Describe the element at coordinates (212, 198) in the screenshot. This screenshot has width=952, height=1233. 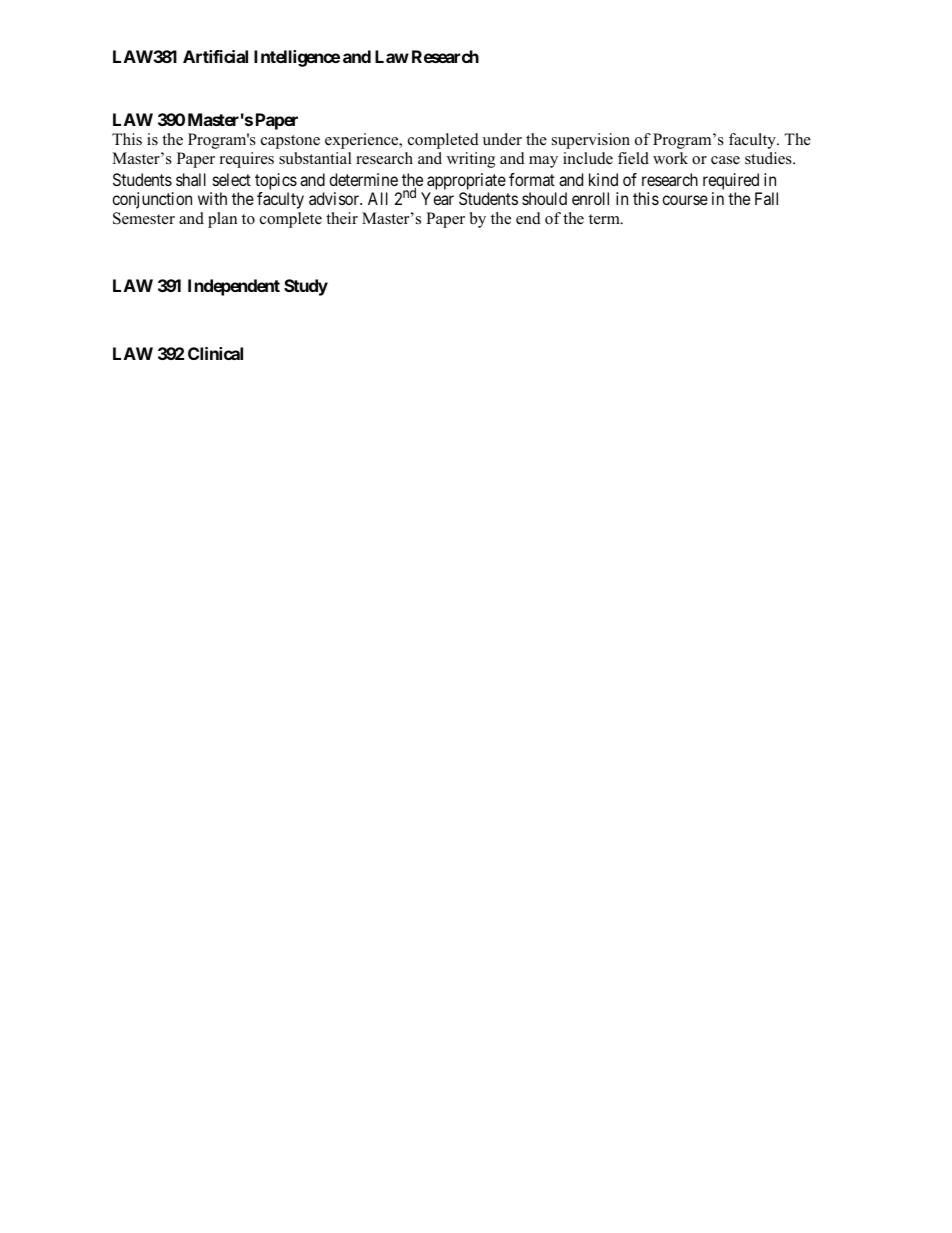
I see `with` at that location.
